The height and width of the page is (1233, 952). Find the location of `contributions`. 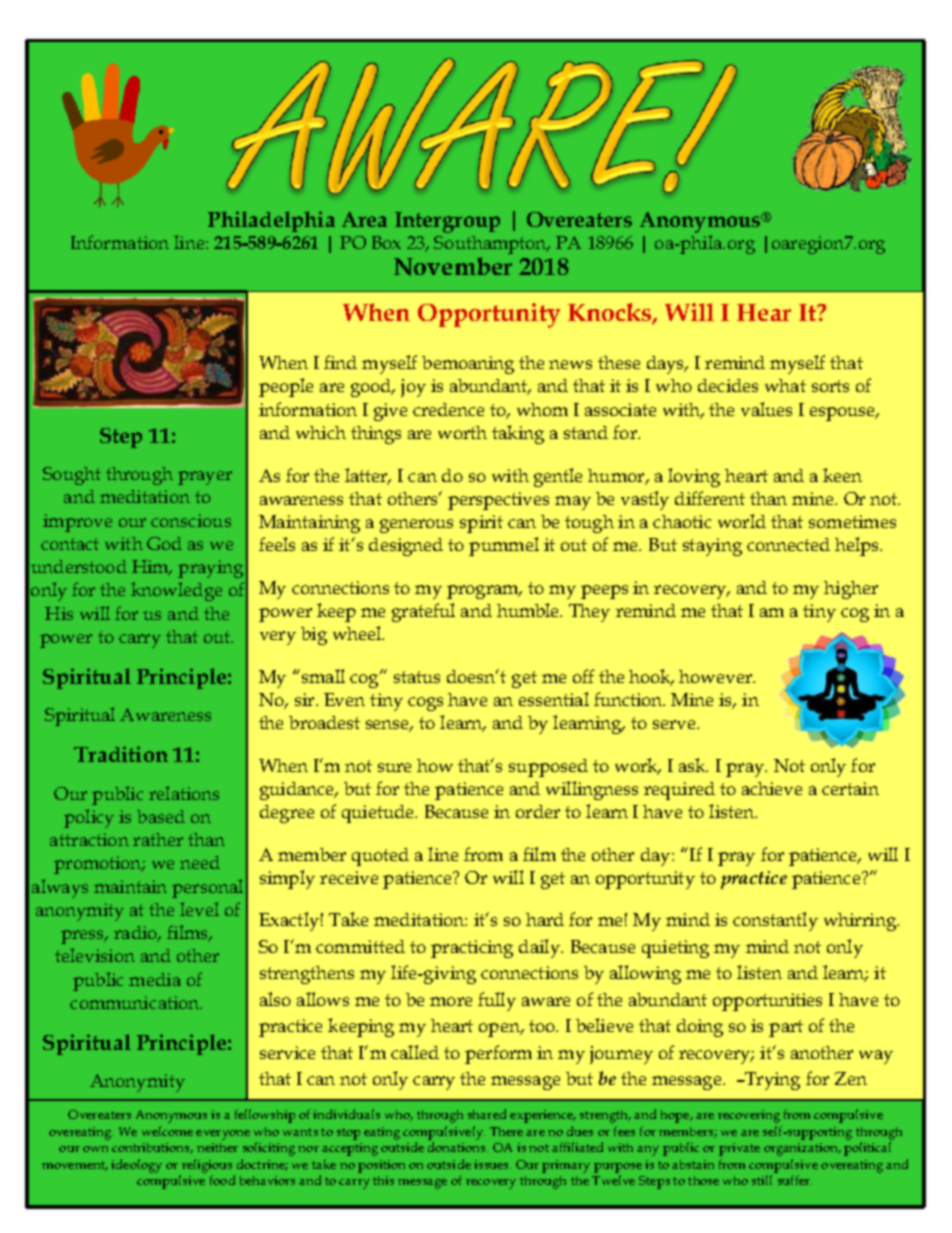

contributions is located at coordinates (152, 1148).
